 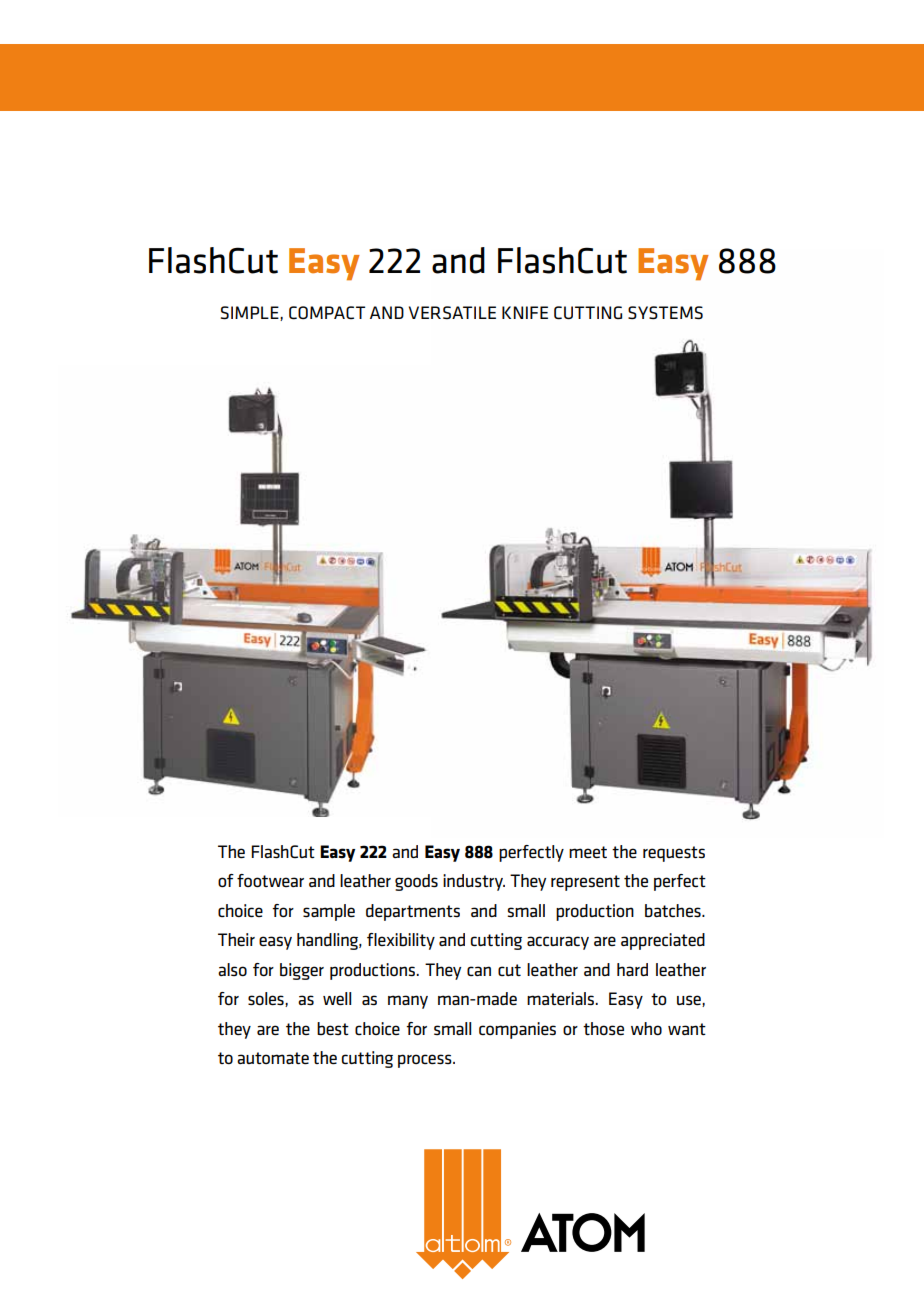 I want to click on automate, so click(x=273, y=1058).
